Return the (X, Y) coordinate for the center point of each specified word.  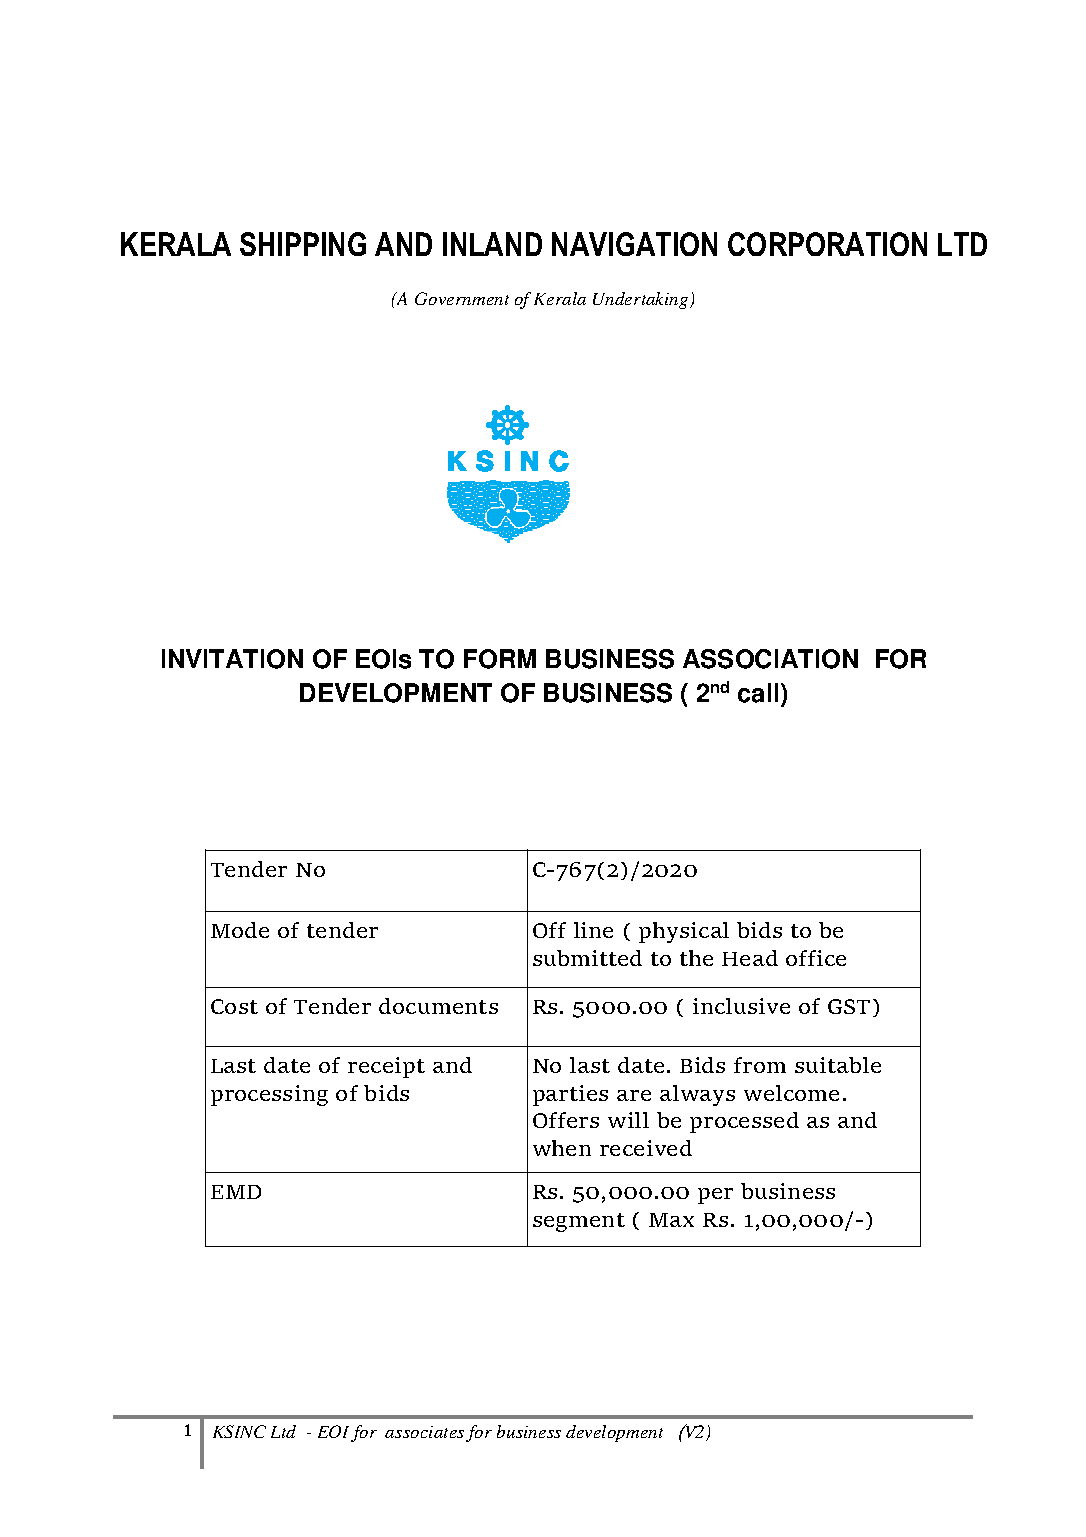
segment (579, 1222)
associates (424, 1432)
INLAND (492, 244)
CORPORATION (827, 244)
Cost (234, 1006)
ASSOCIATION (770, 659)
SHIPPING (303, 244)
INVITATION (232, 659)
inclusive (741, 1006)
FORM (500, 659)
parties (570, 1095)
